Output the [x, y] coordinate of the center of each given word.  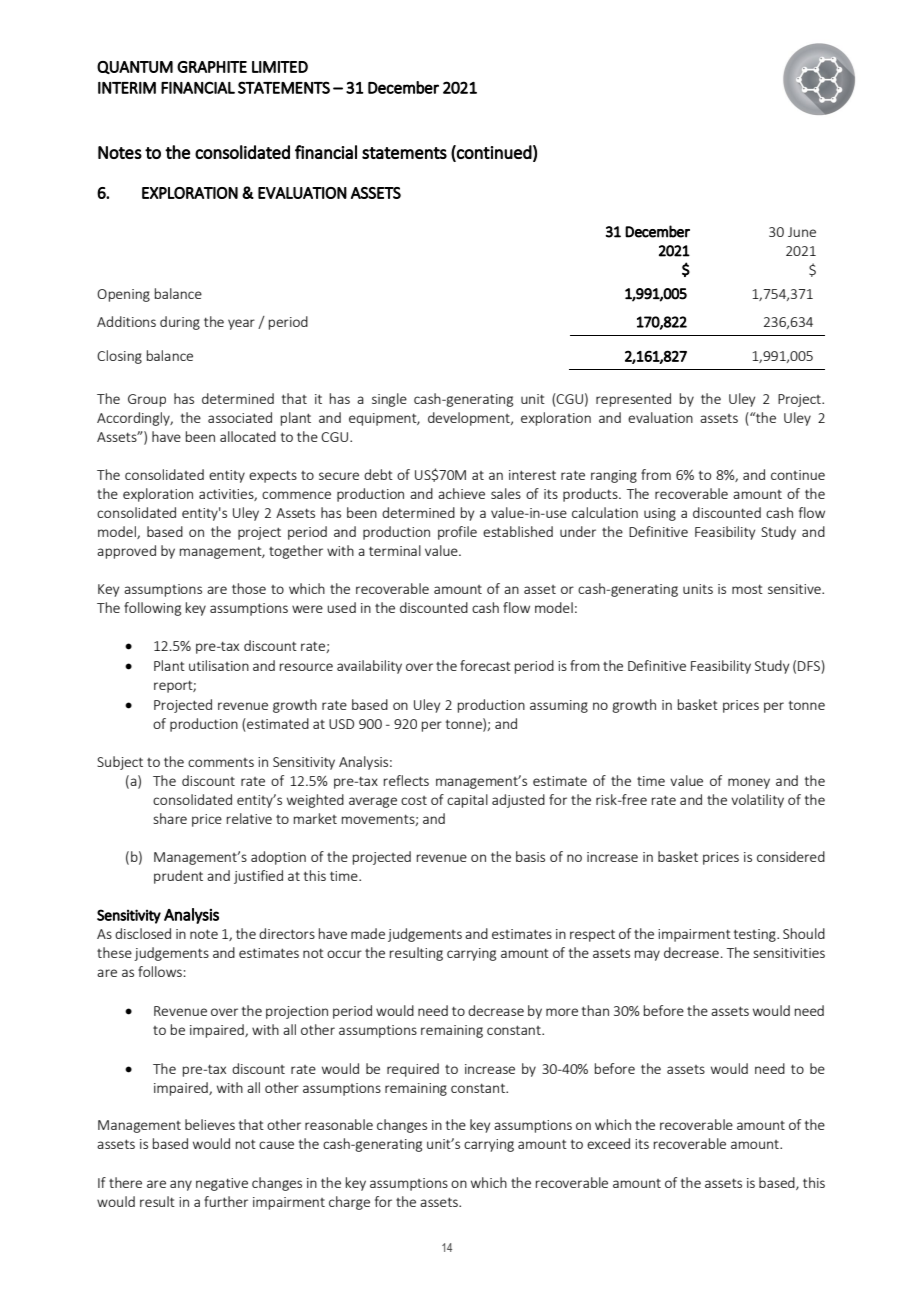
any [181, 1185]
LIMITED [280, 67]
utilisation [219, 665]
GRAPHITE [212, 67]
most [747, 589]
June [802, 232]
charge [349, 1203]
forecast [485, 665]
